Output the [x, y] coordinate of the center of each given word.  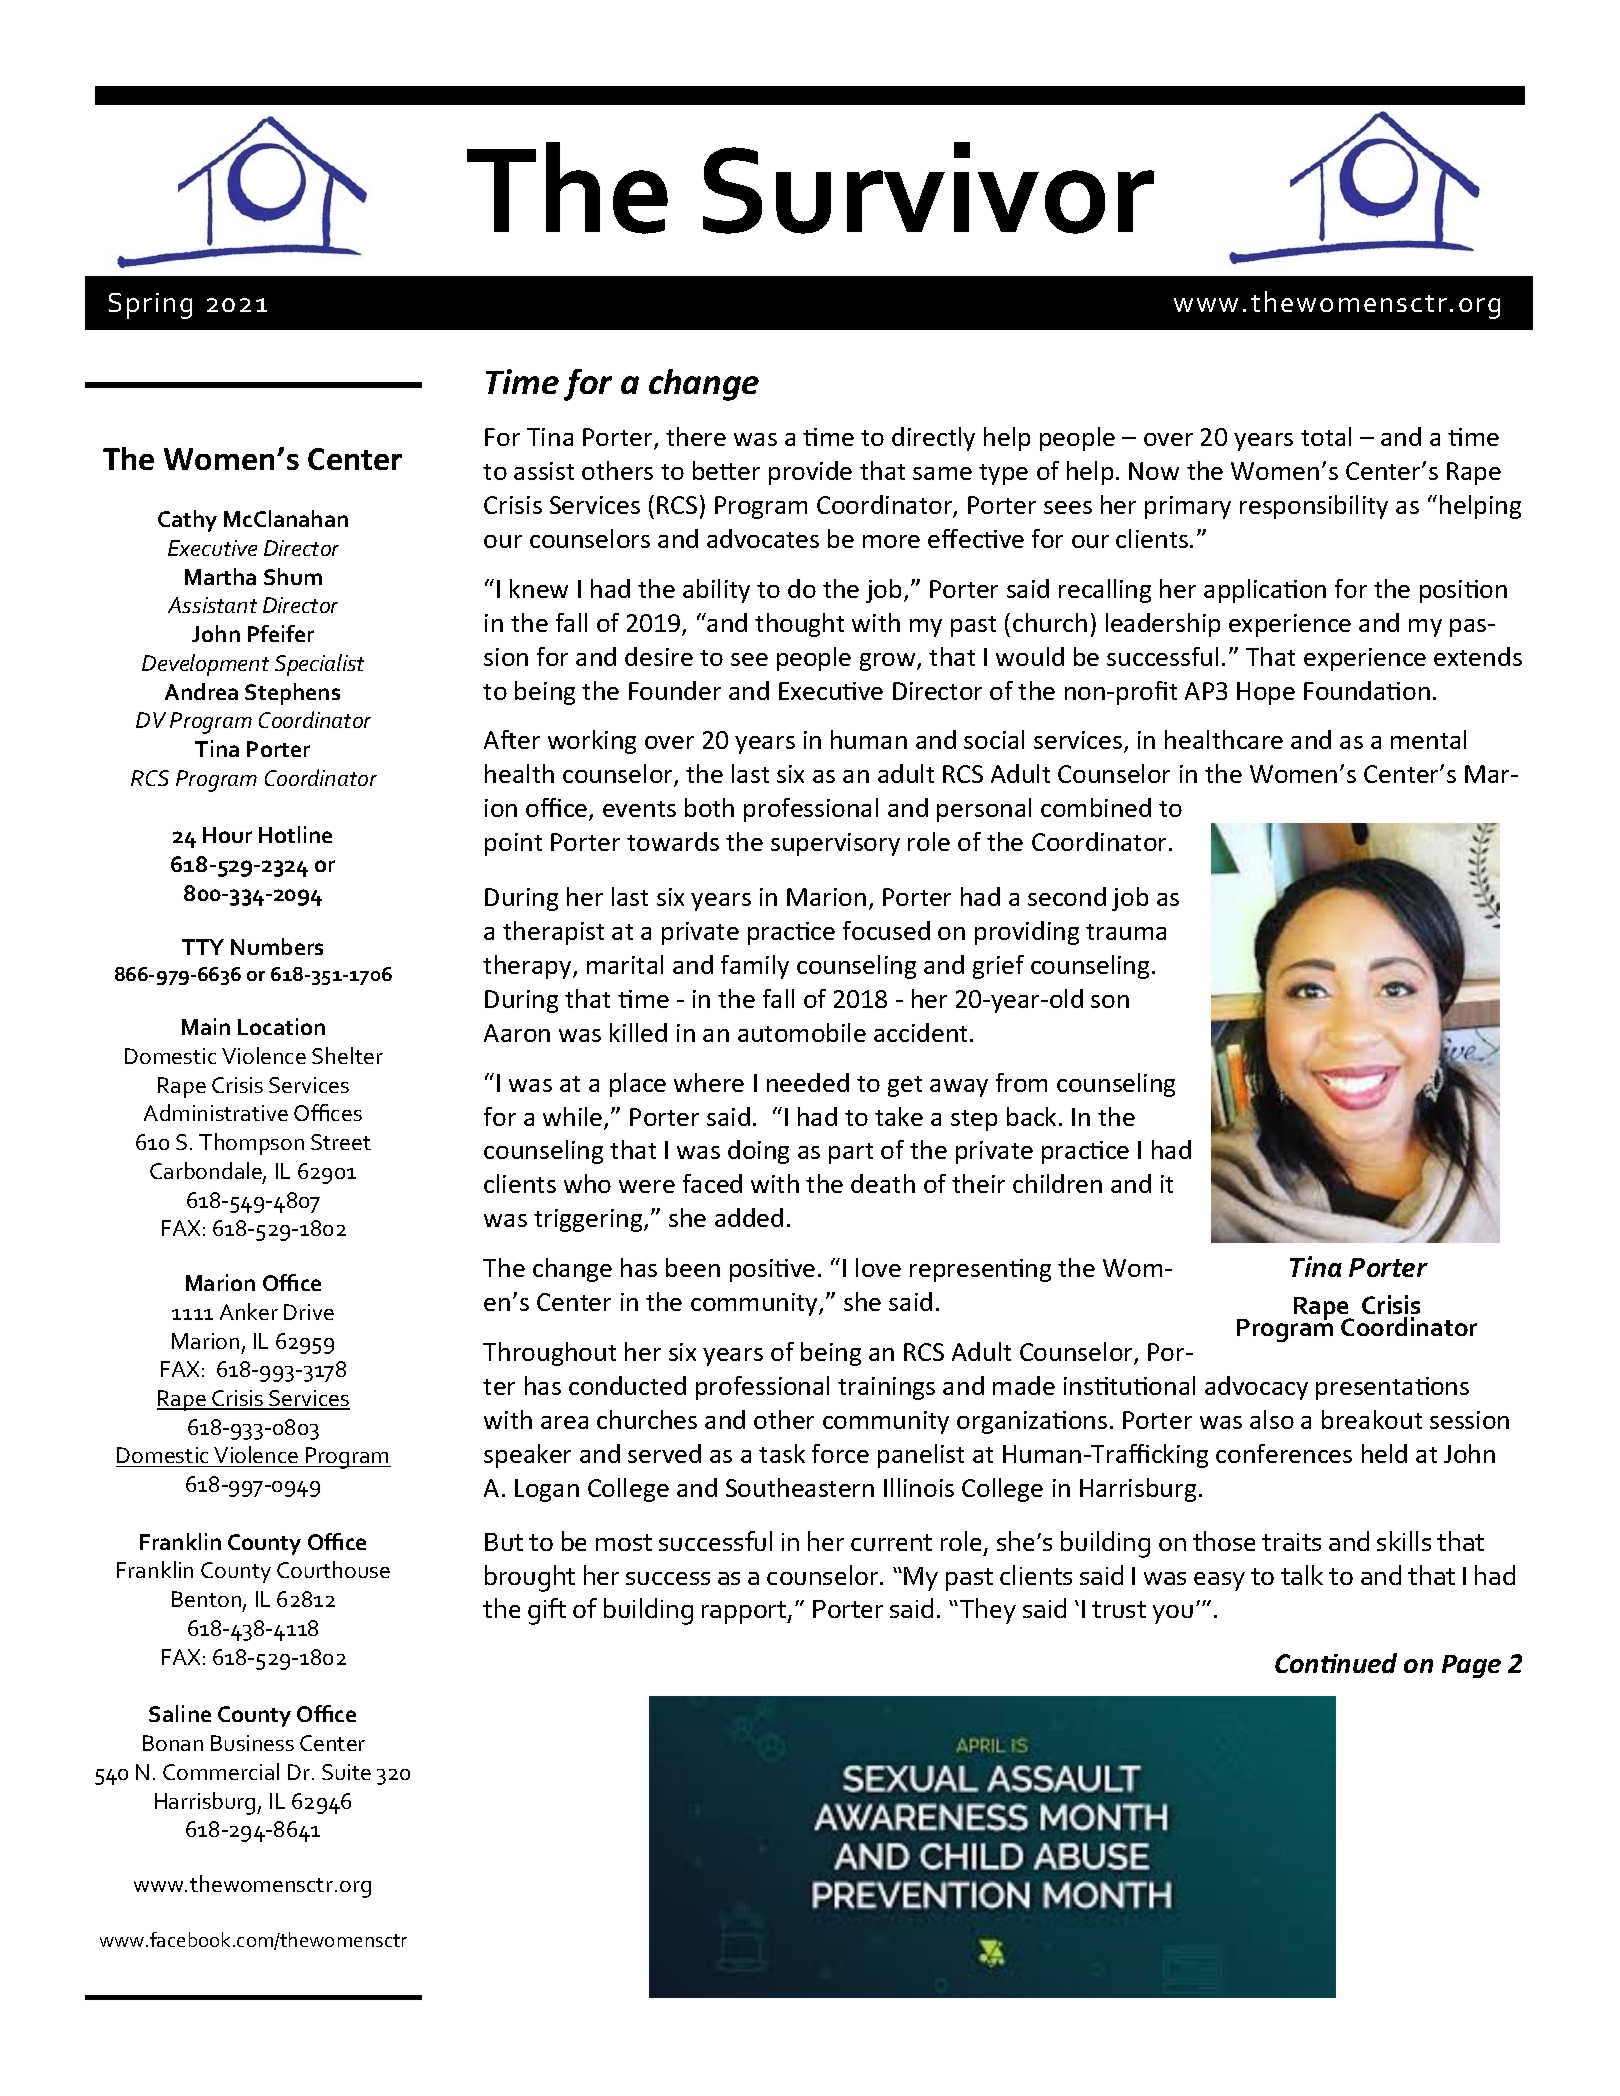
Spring [150, 306]
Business [252, 1743]
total [1326, 436]
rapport [745, 1612]
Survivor [928, 188]
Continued [1336, 1663]
